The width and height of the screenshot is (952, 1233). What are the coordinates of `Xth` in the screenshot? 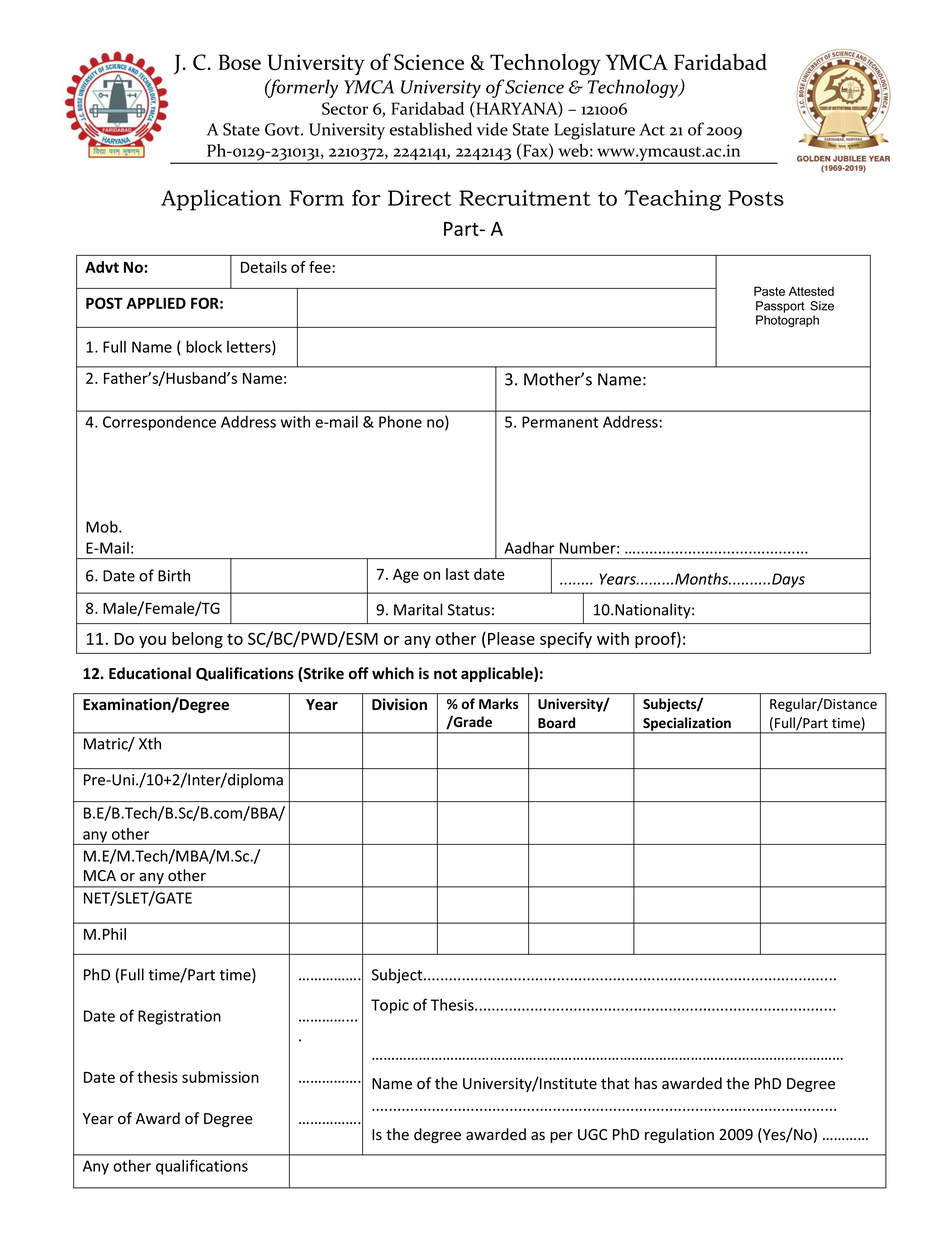 It's located at (150, 743).
